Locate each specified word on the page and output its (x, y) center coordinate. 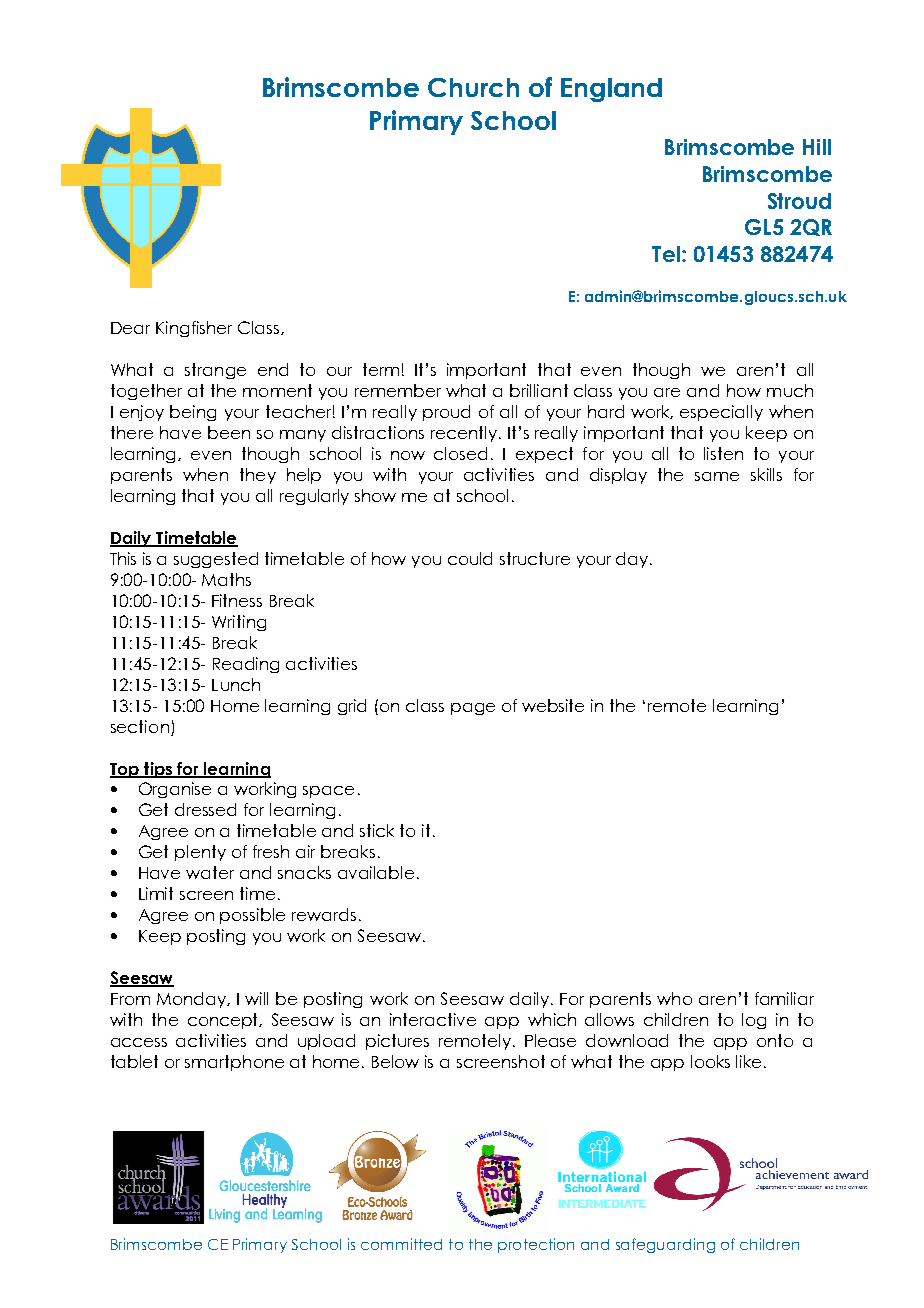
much (790, 390)
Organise (175, 790)
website (553, 705)
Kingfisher (194, 329)
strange (215, 371)
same (717, 476)
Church (473, 87)
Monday (193, 1000)
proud (446, 413)
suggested (216, 560)
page (473, 709)
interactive (433, 1019)
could (470, 558)
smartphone (234, 1063)
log (754, 1021)
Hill (817, 147)
